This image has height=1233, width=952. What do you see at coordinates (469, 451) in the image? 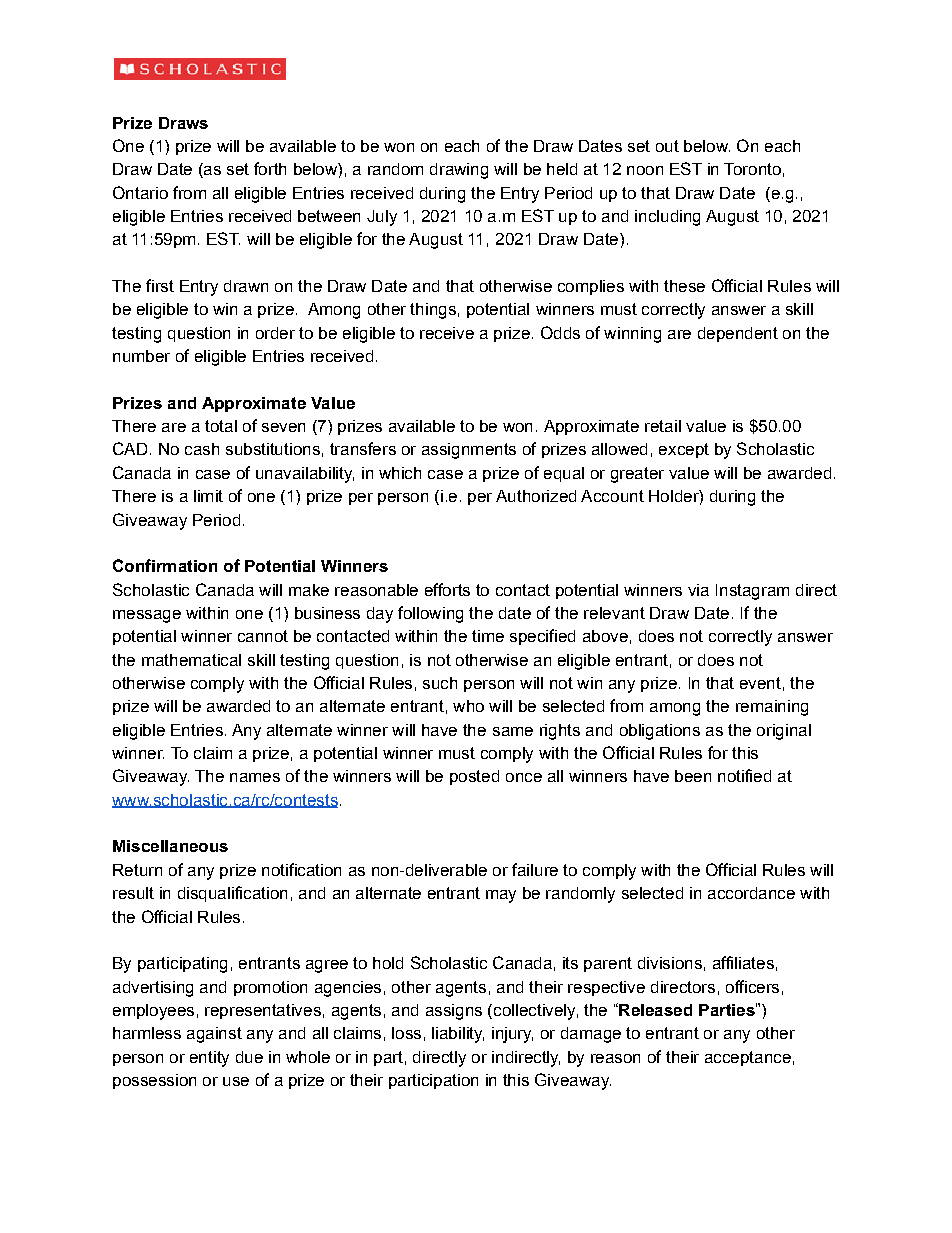
I see `assignments` at bounding box center [469, 451].
